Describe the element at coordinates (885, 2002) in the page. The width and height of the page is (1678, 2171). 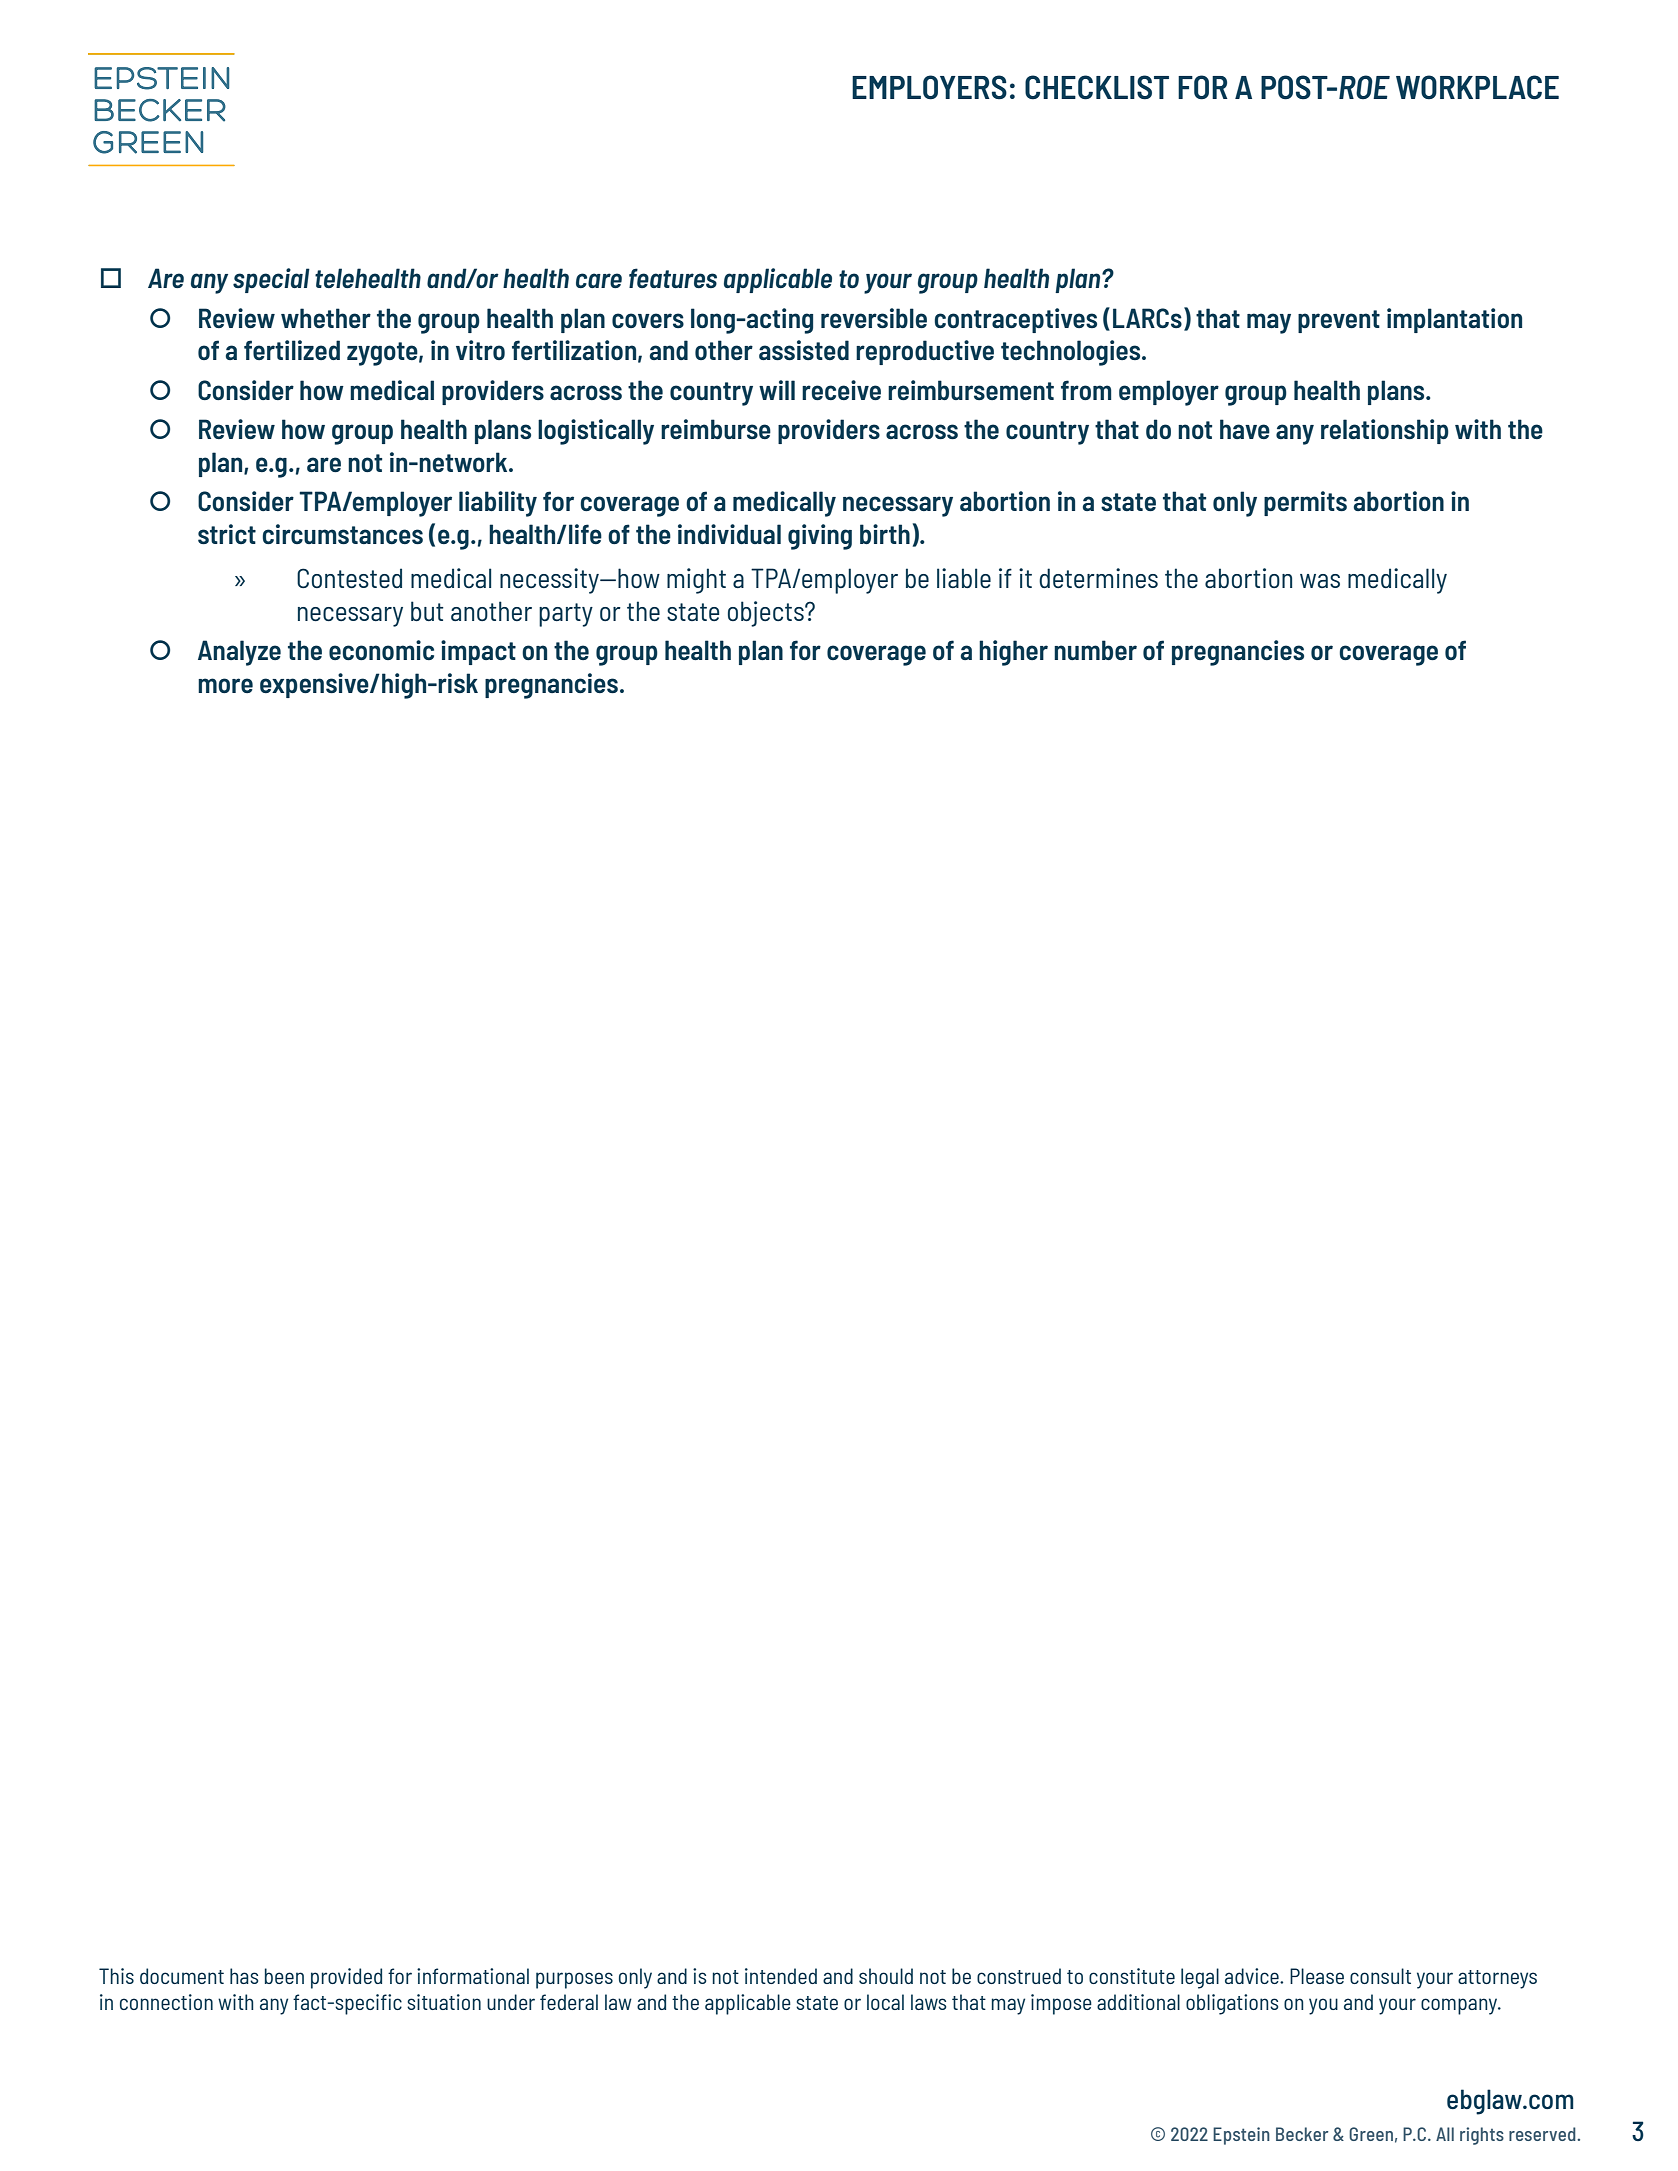
I see `local` at that location.
